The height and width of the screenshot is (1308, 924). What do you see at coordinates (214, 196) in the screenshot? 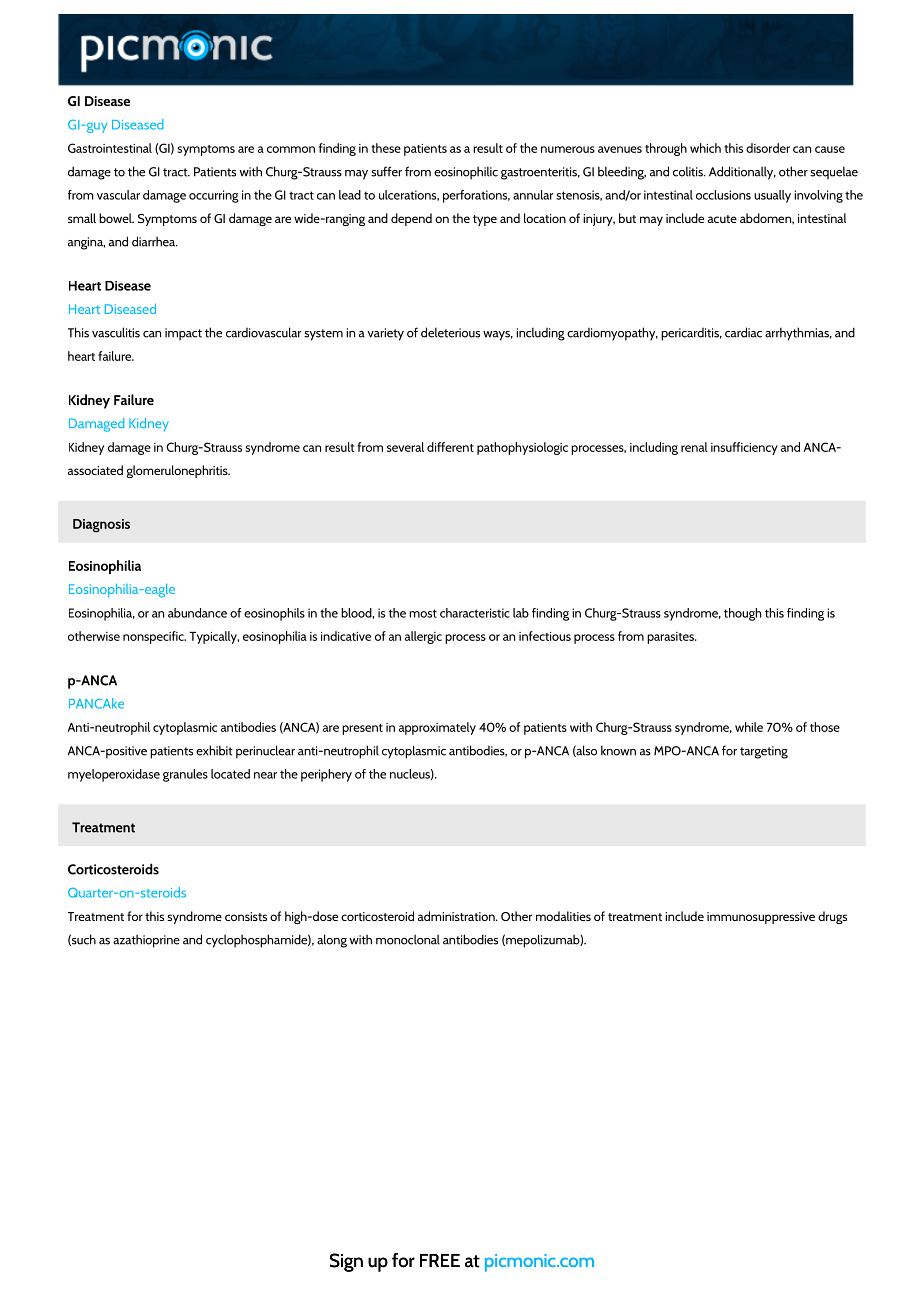
I see `occurring` at bounding box center [214, 196].
